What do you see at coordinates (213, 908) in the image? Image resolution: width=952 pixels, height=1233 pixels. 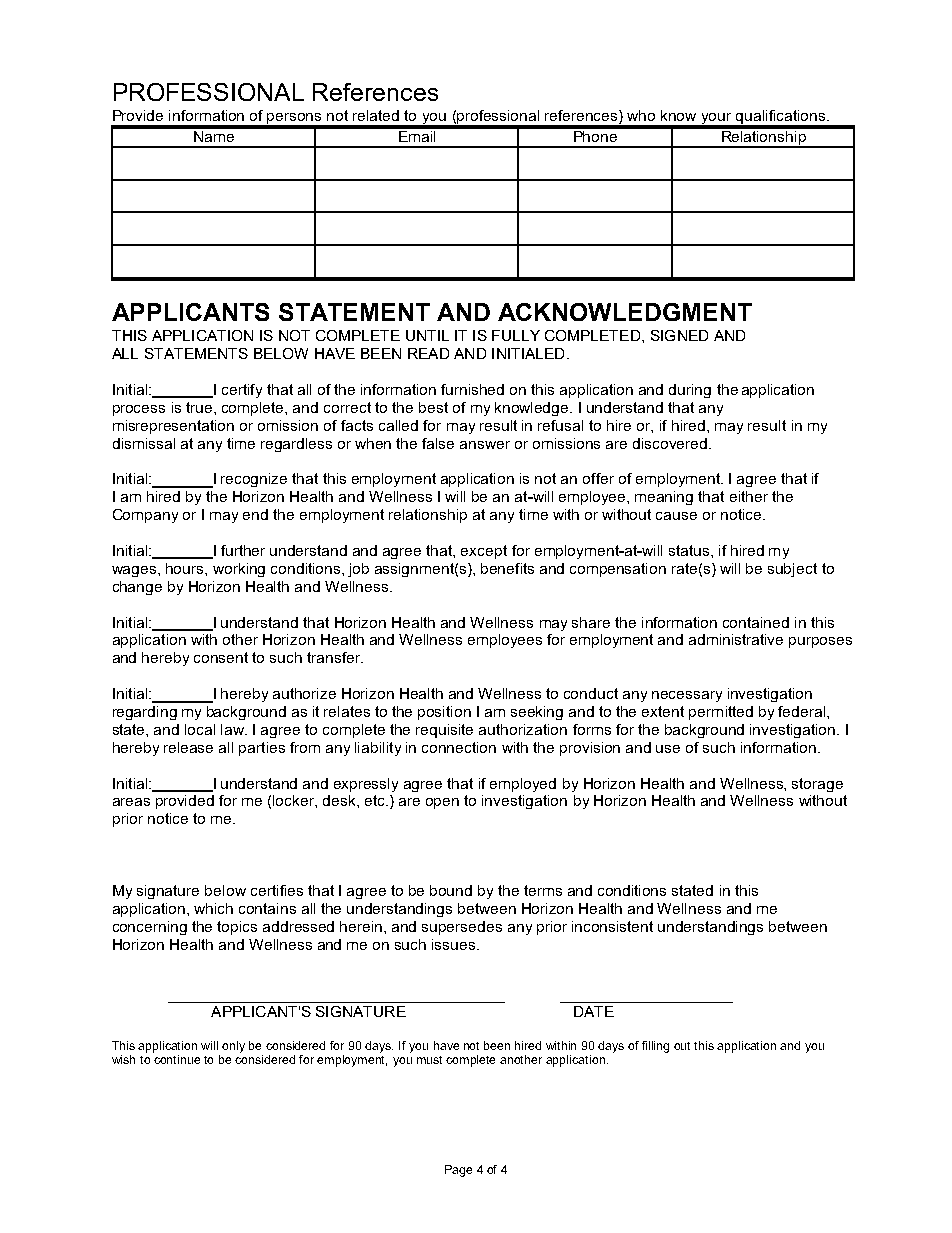 I see `which` at bounding box center [213, 908].
